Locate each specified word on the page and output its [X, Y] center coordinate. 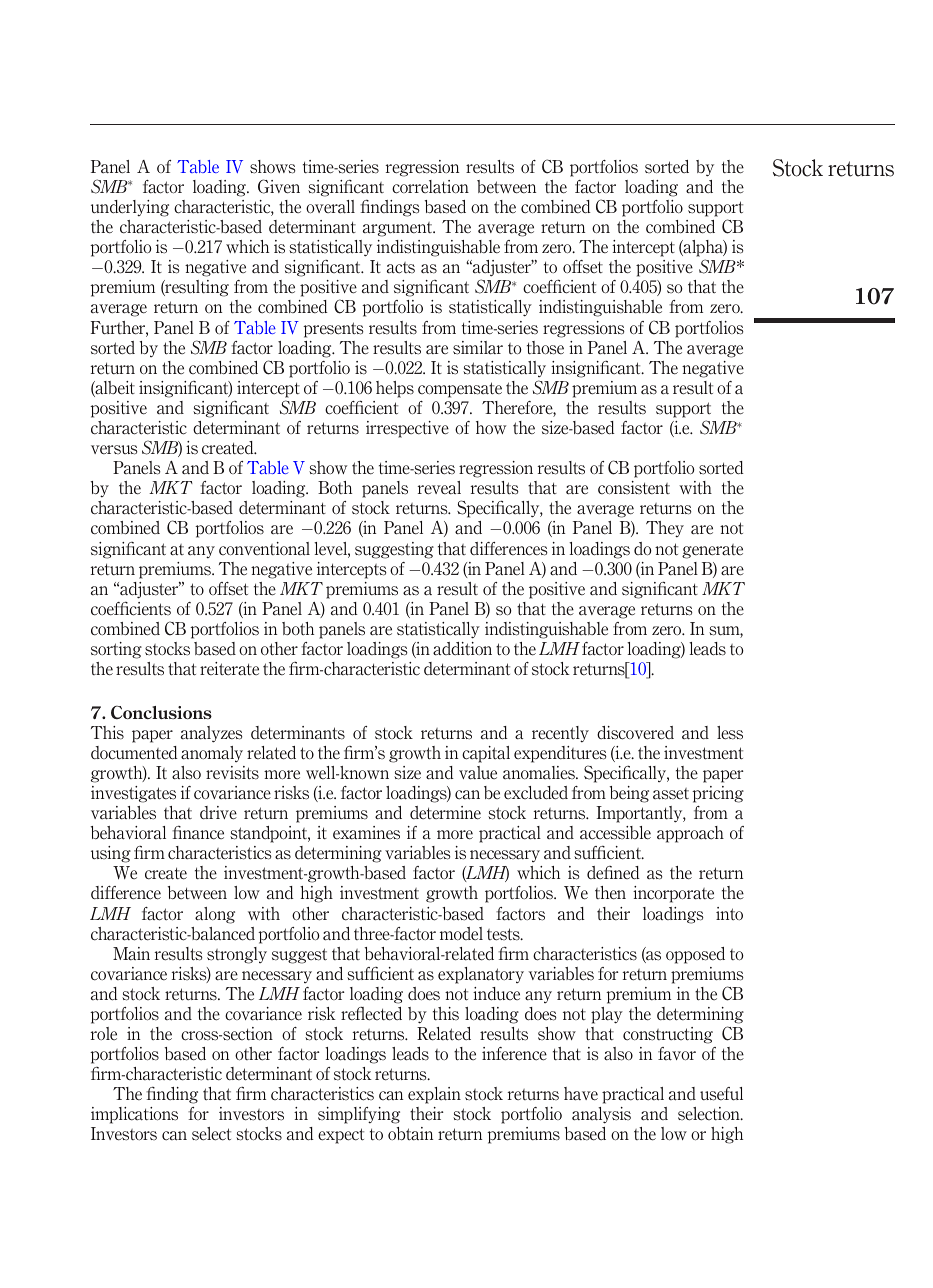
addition [462, 649]
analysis [601, 1115]
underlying [130, 208]
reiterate [229, 669]
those [545, 348]
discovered [635, 733]
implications [134, 1115]
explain [434, 1095]
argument [399, 229]
